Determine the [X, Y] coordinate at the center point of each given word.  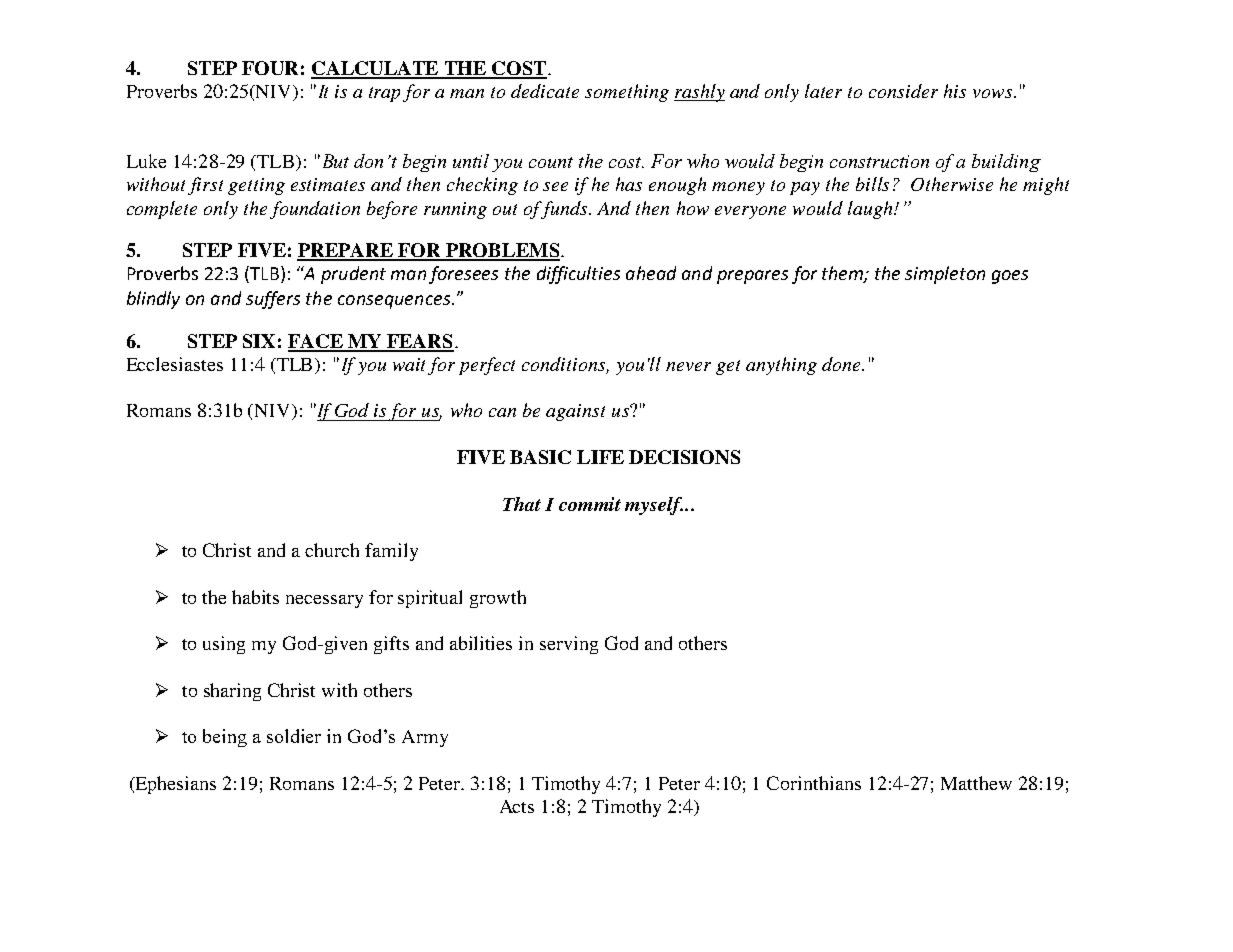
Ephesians [174, 785]
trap [386, 94]
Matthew [976, 783]
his [955, 91]
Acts [517, 806]
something [627, 93]
